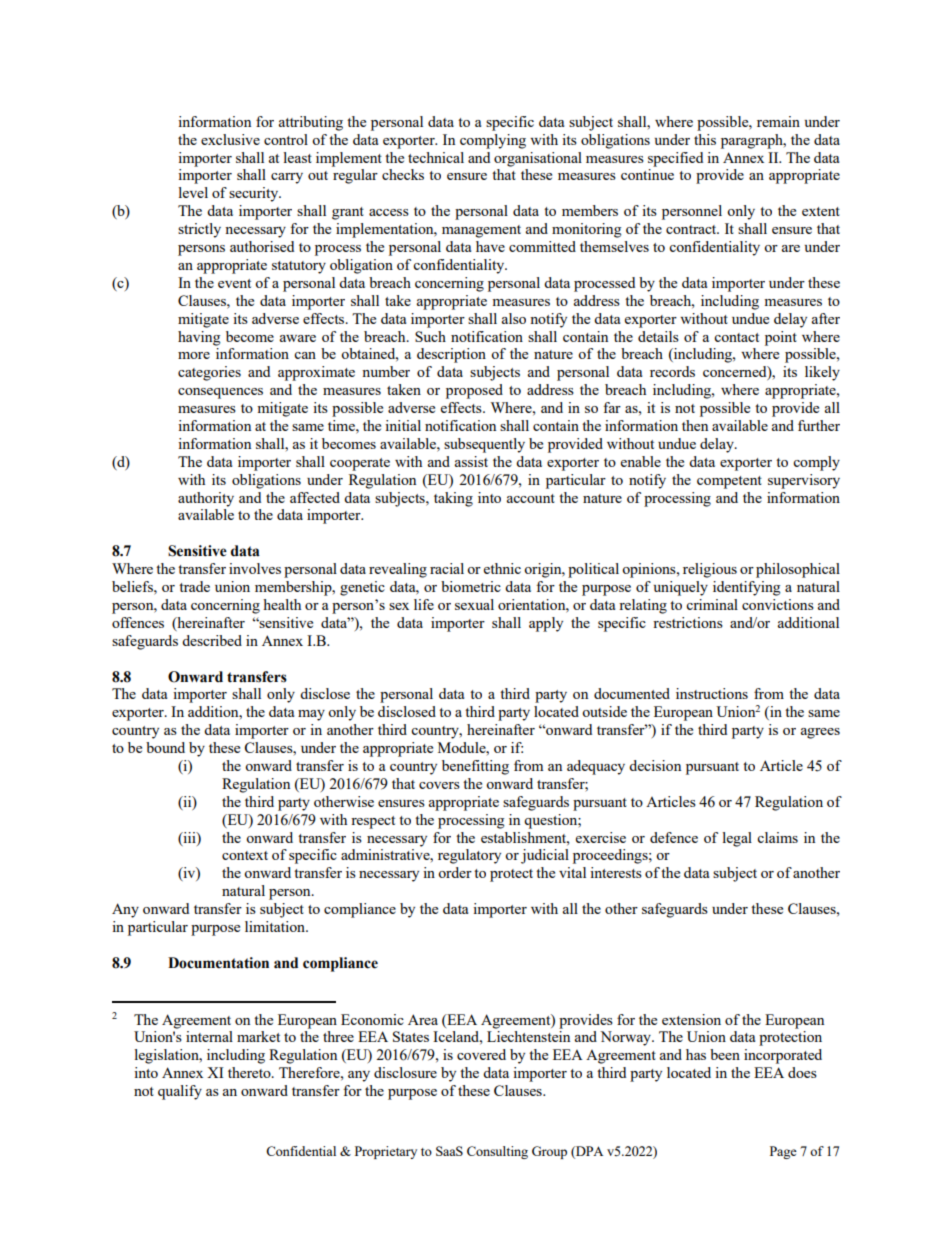  Describe the element at coordinates (206, 499) in the screenshot. I see `authority` at that location.
